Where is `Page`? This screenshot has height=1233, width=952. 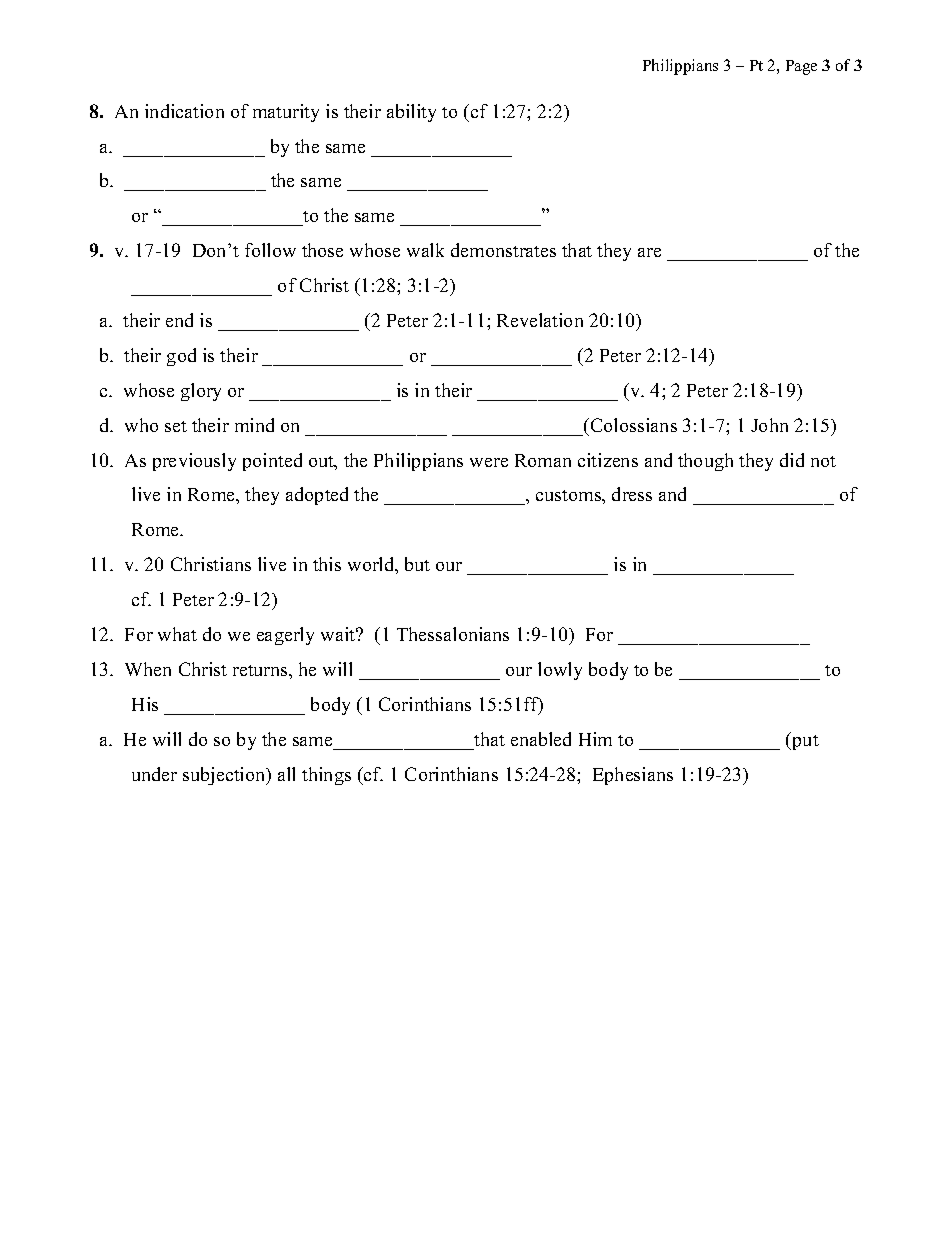 Page is located at coordinates (801, 67).
